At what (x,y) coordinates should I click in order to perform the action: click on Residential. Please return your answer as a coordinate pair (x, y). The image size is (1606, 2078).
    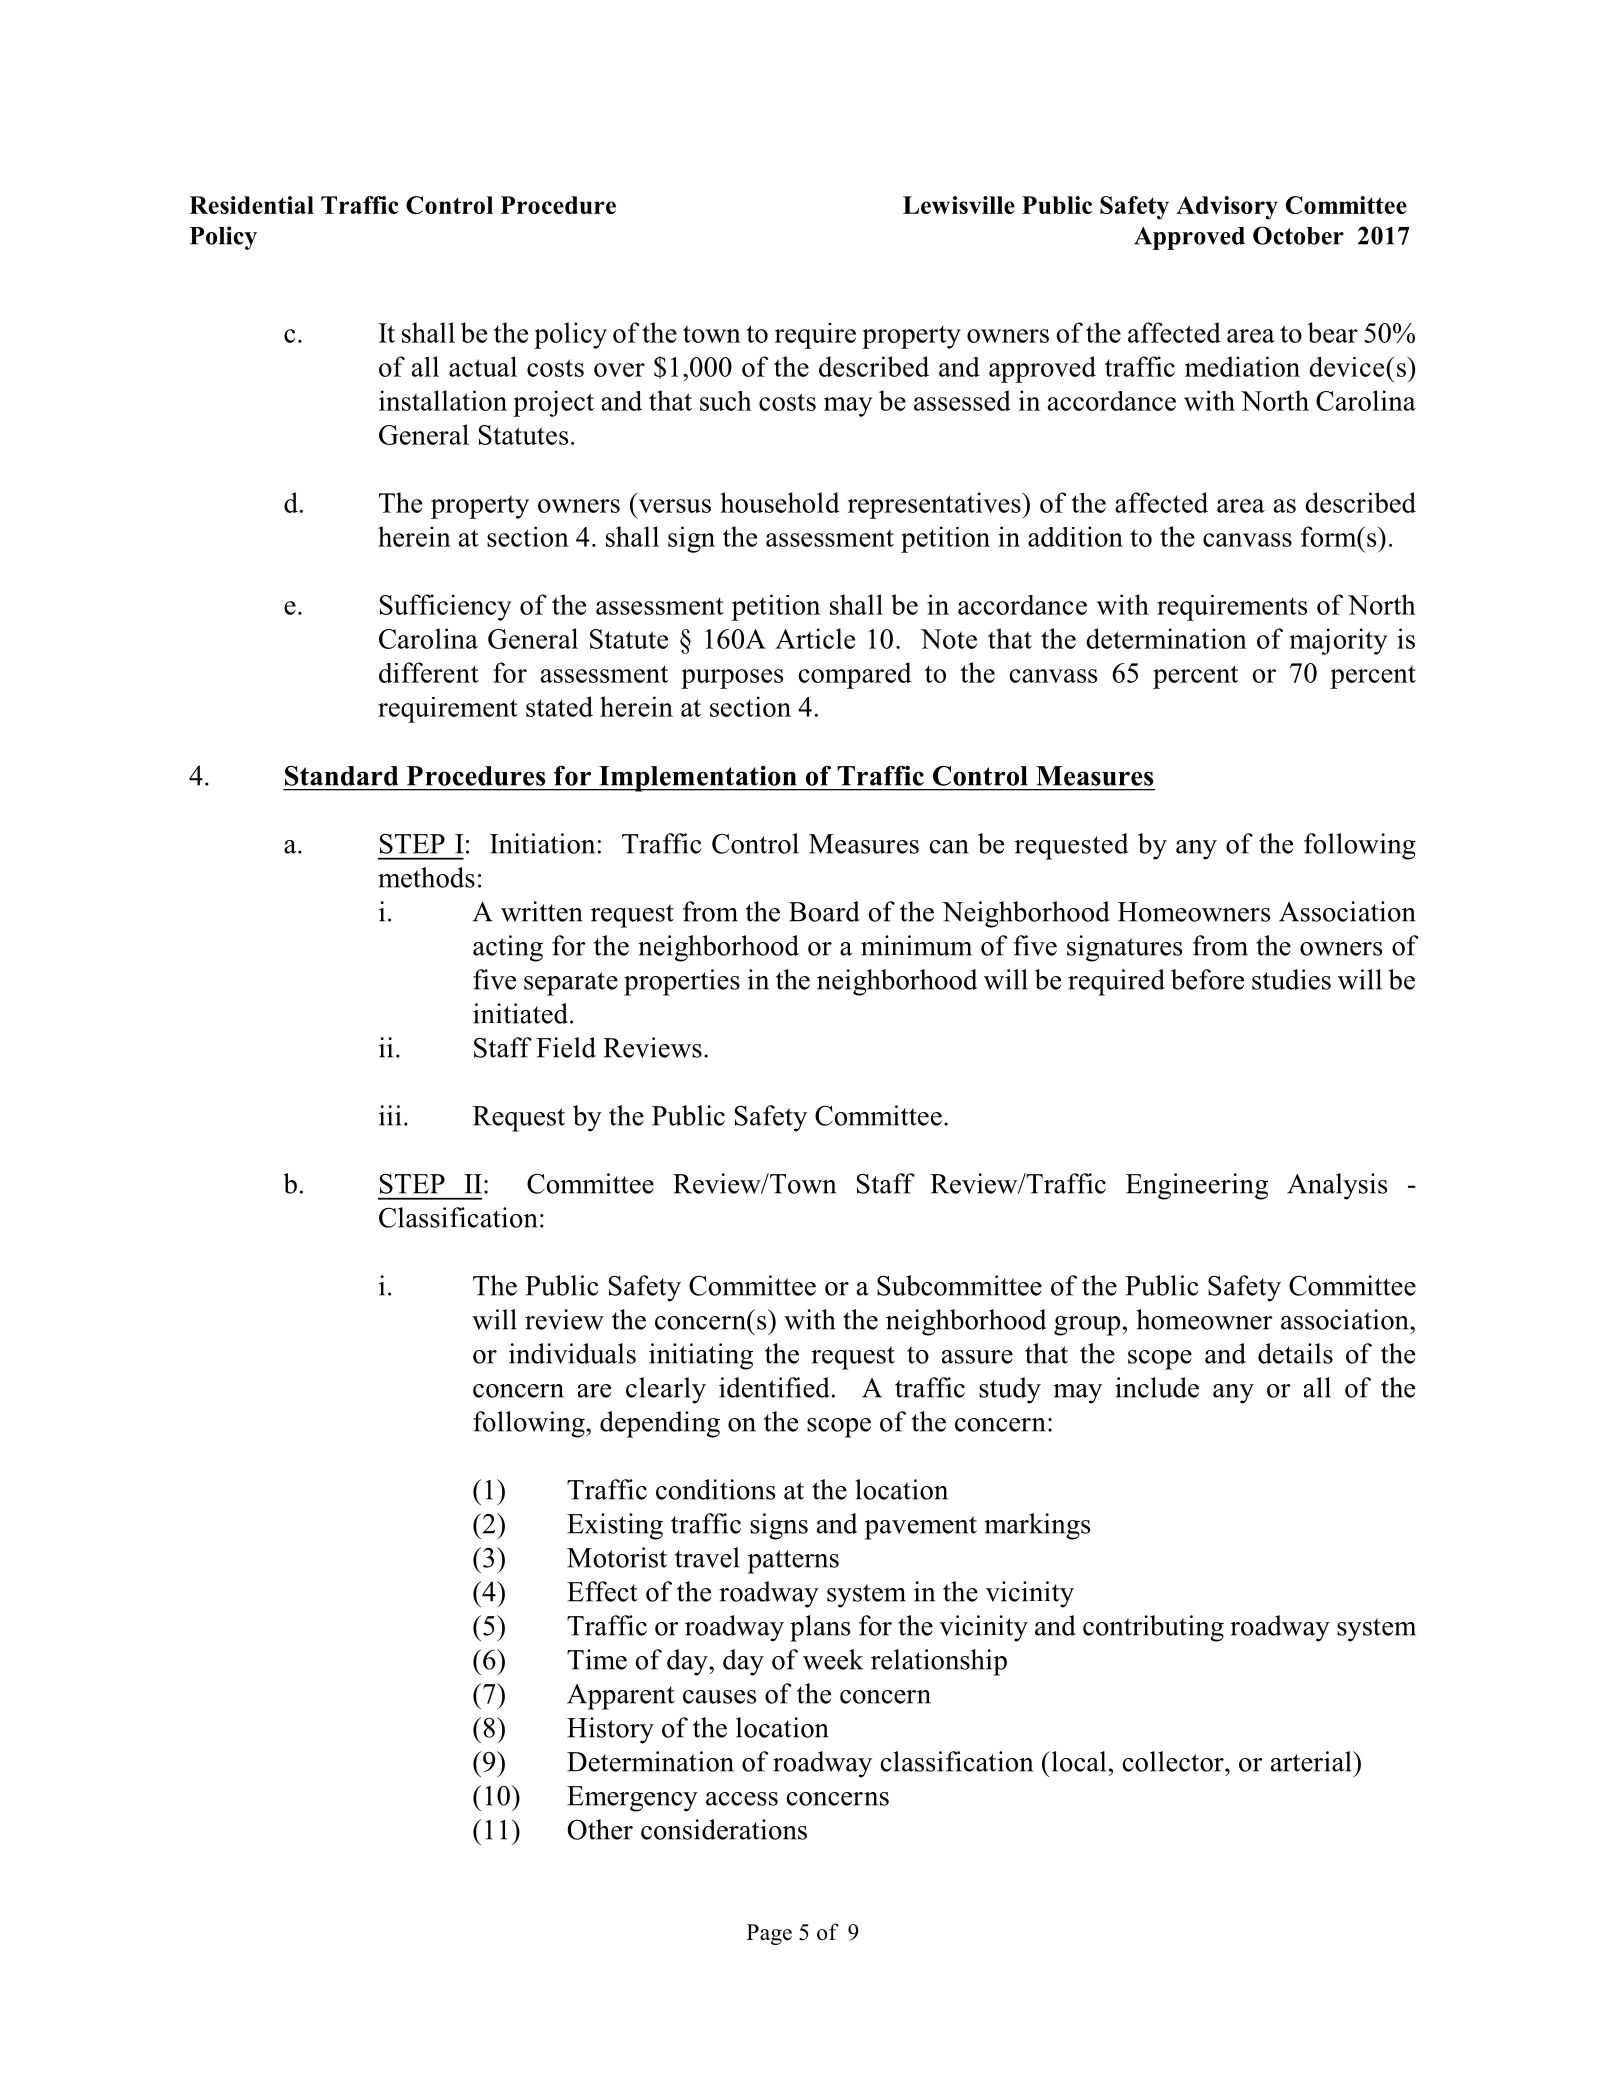
    Looking at the image, I should click on (251, 205).
